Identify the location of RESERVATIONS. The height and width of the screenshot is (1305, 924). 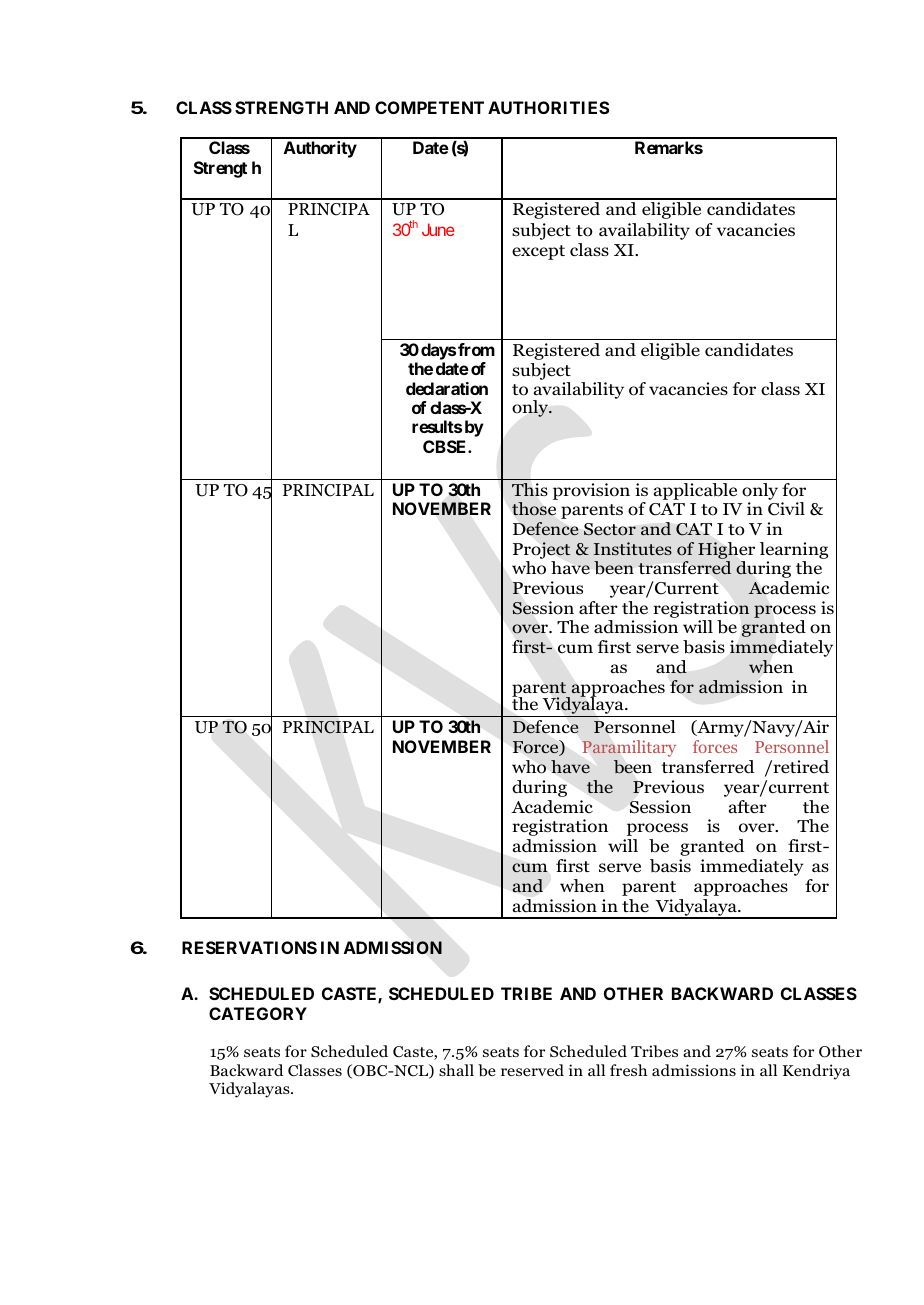
(249, 947).
